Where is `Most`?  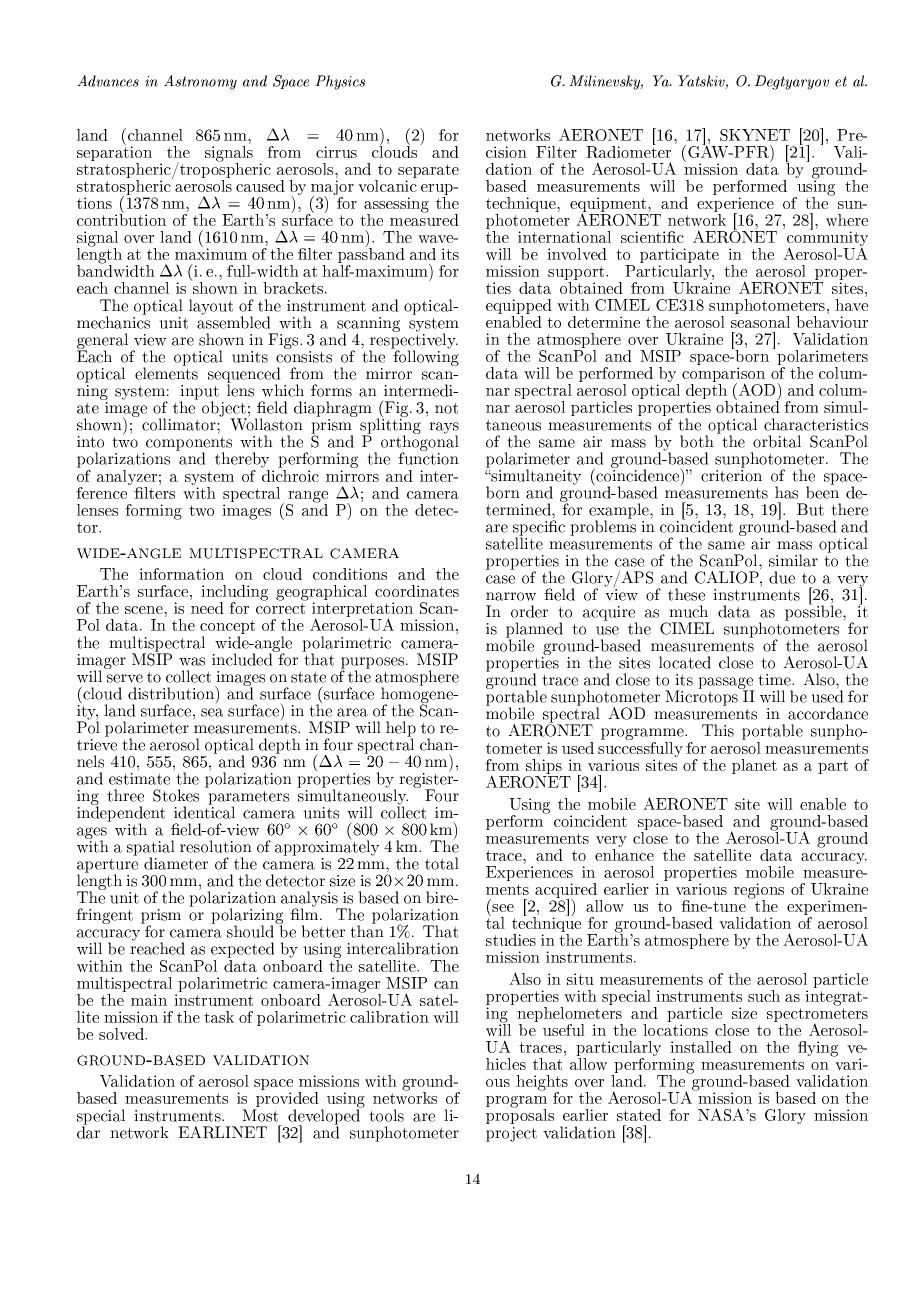 Most is located at coordinates (260, 1115).
